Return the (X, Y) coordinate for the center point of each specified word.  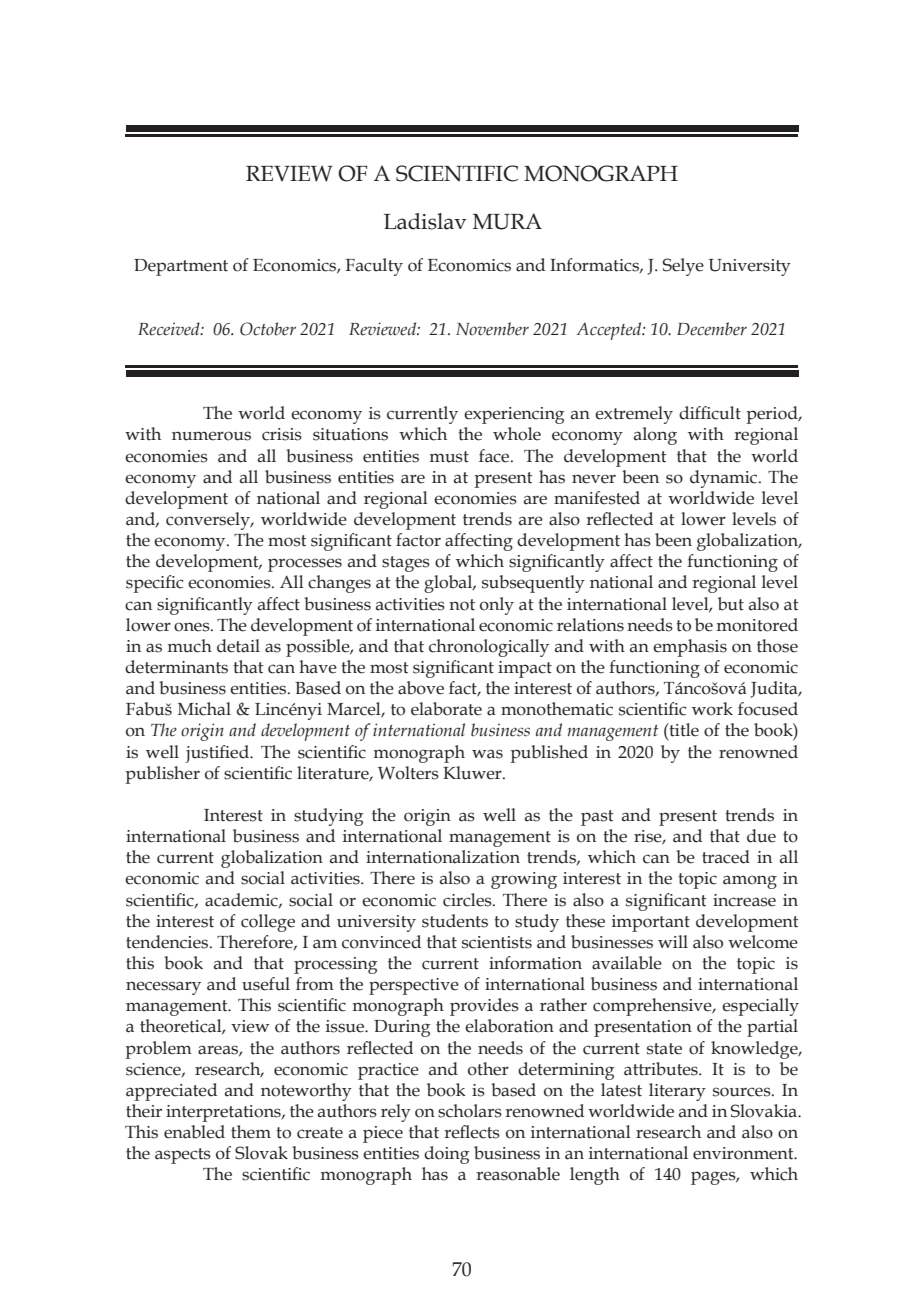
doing (447, 1155)
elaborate (446, 709)
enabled (194, 1132)
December (712, 329)
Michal (204, 709)
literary (677, 1092)
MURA (507, 221)
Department (181, 267)
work (712, 709)
